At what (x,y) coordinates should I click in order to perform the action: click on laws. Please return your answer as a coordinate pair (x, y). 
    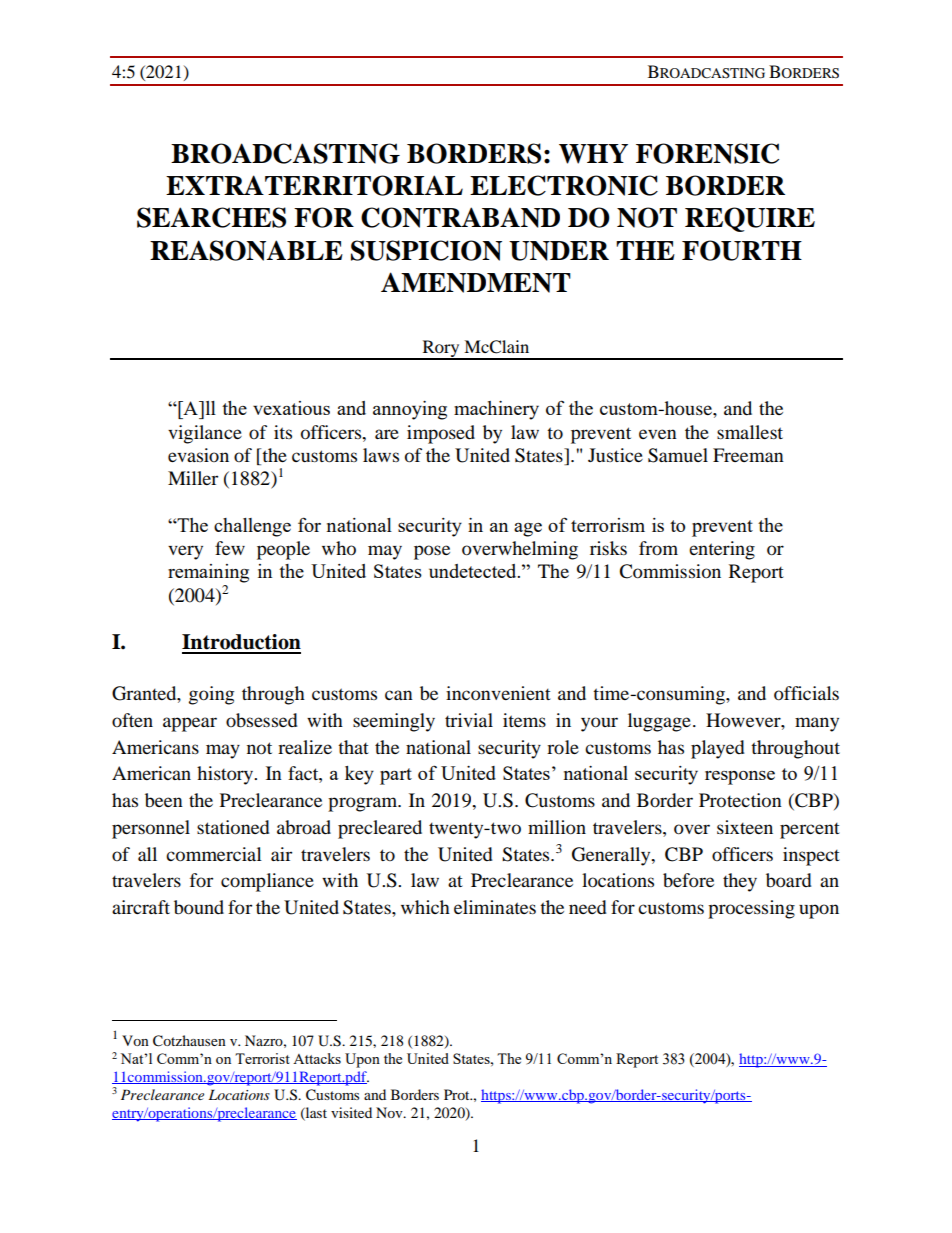
    Looking at the image, I should click on (381, 455).
